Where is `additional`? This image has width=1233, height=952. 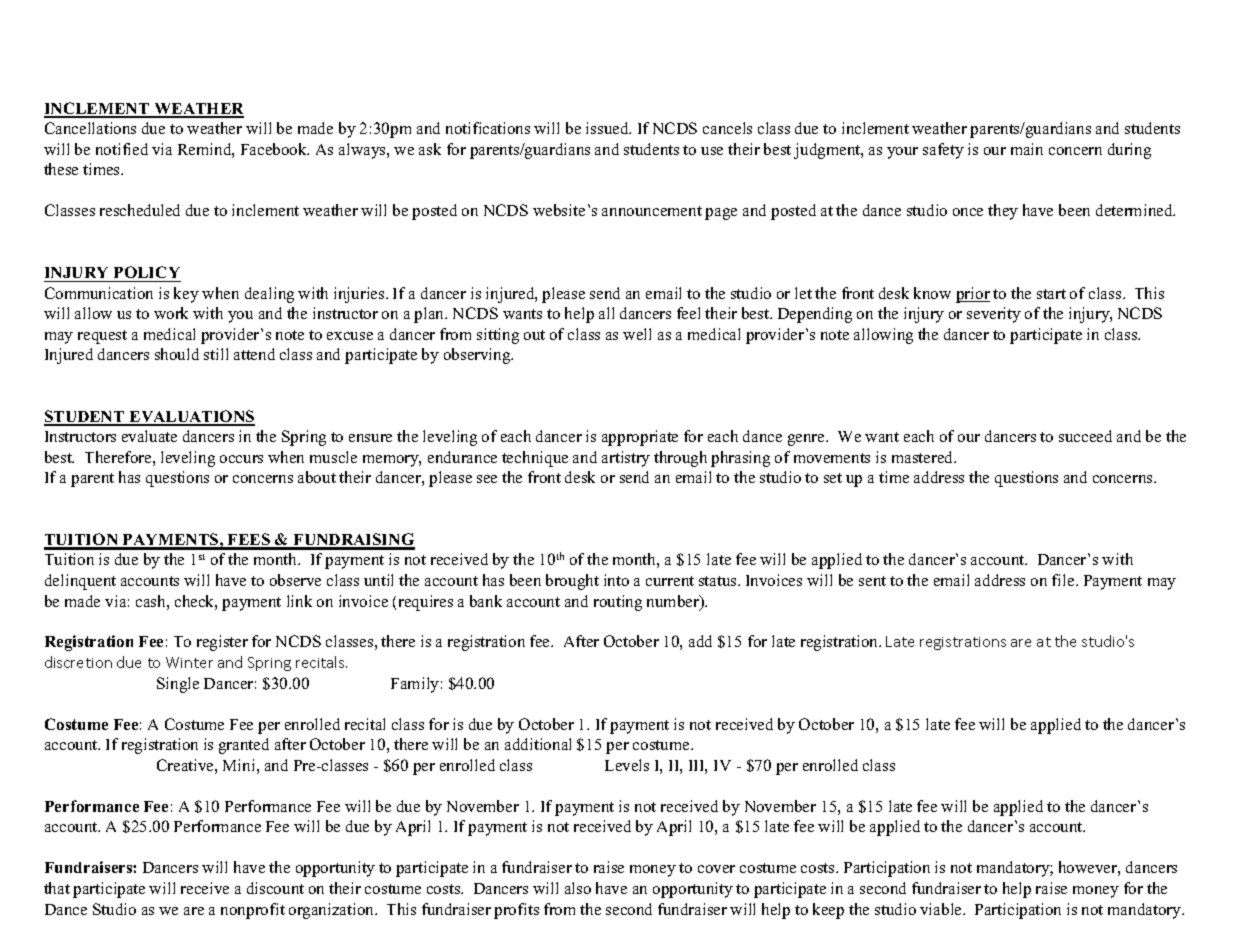 additional is located at coordinates (538, 744).
